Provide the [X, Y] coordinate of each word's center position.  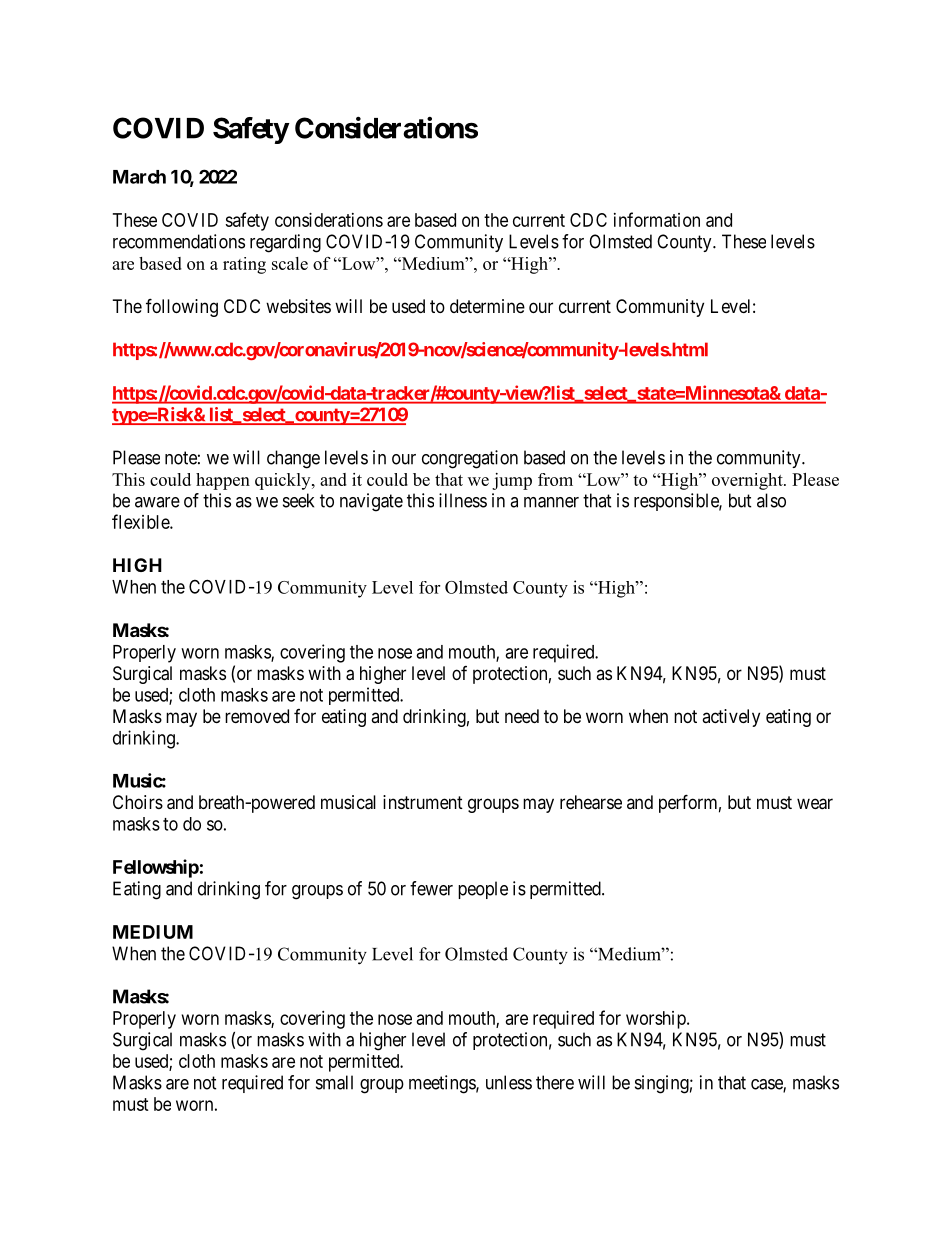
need [522, 716]
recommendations [179, 241]
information [657, 219]
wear [815, 804]
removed [257, 716]
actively [731, 718]
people [483, 890]
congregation [470, 459]
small [334, 1082]
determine [487, 306]
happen [223, 481]
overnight [748, 481]
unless [509, 1082]
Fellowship [156, 868]
